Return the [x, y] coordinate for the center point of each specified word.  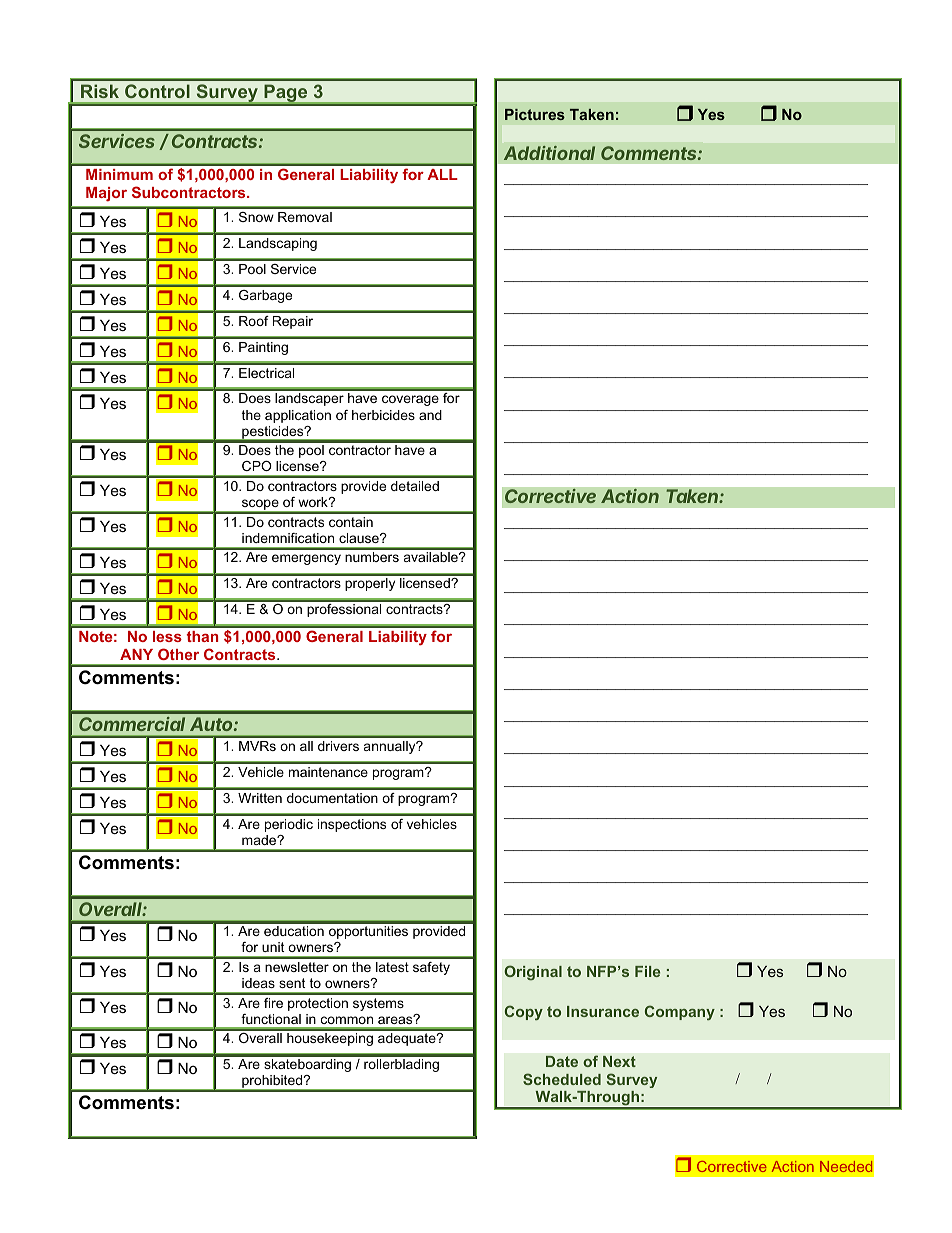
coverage [410, 400]
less [167, 636]
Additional [549, 153]
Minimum [119, 174]
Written [260, 798]
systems [378, 1004]
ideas [258, 983]
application [298, 416]
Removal [305, 217]
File [647, 971]
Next [619, 1061]
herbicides [383, 415]
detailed [415, 486]
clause [360, 538]
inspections [352, 825]
